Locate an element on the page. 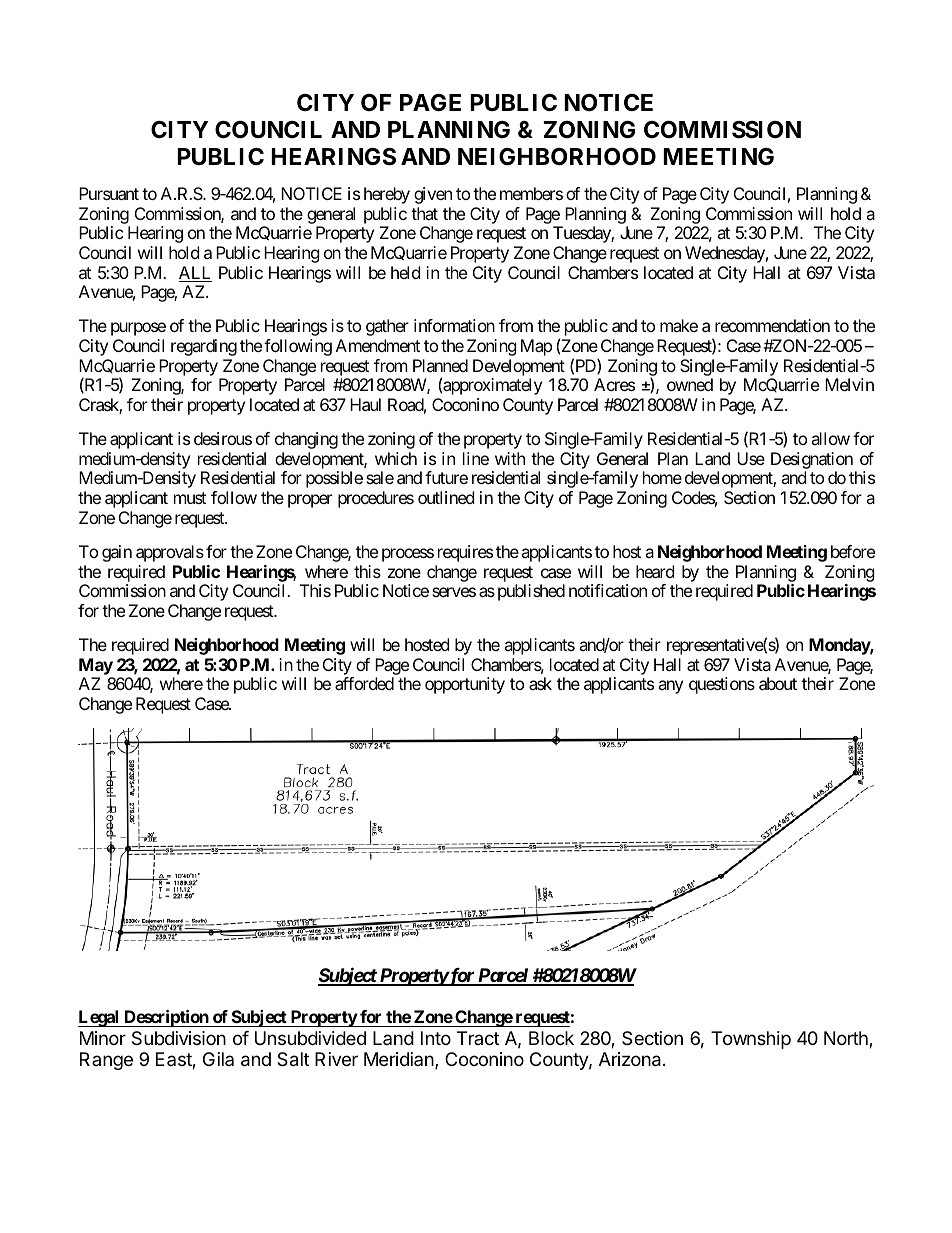 This page has width=952, height=1233. about is located at coordinates (778, 683).
